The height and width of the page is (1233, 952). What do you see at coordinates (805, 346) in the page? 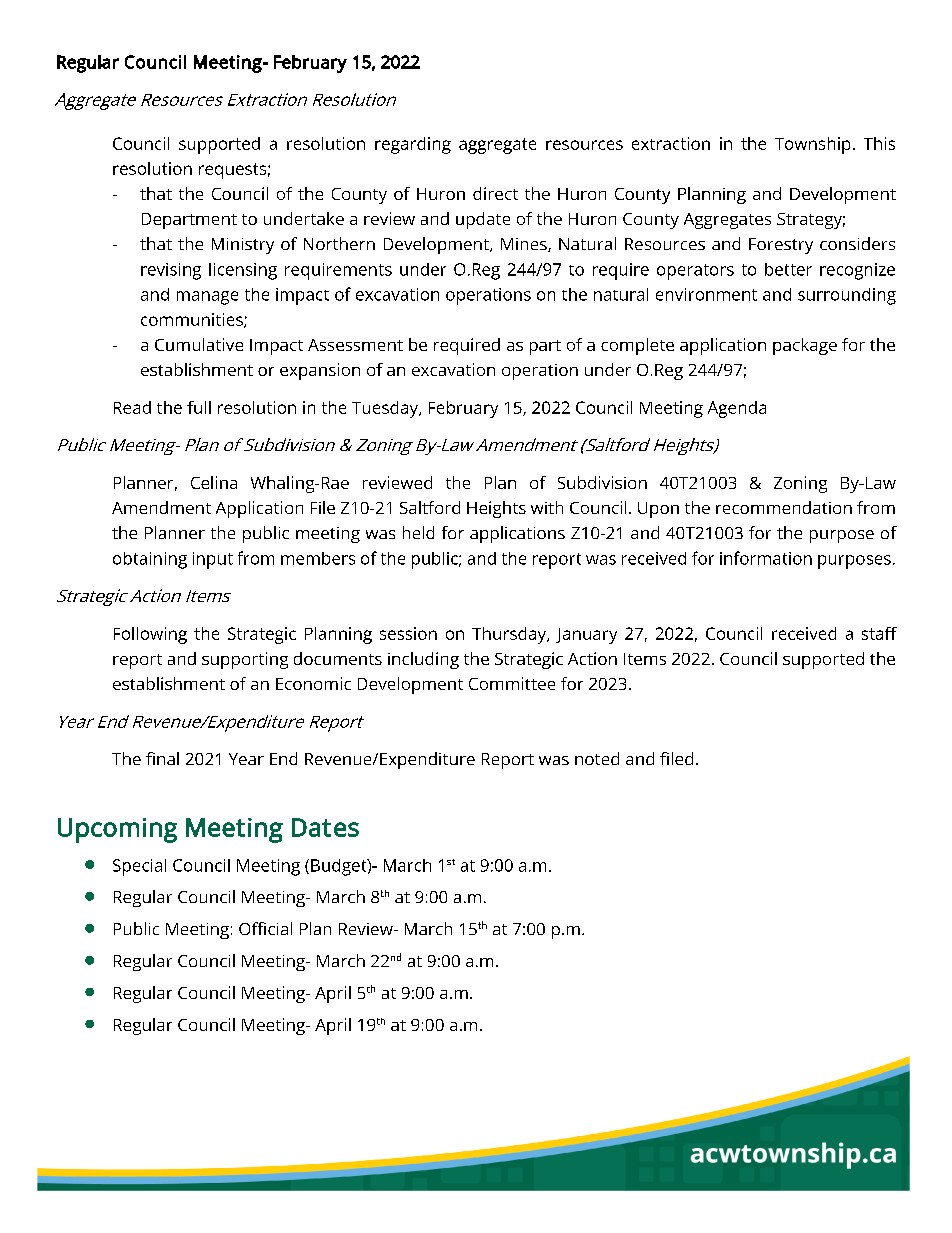
I see `package` at bounding box center [805, 346].
